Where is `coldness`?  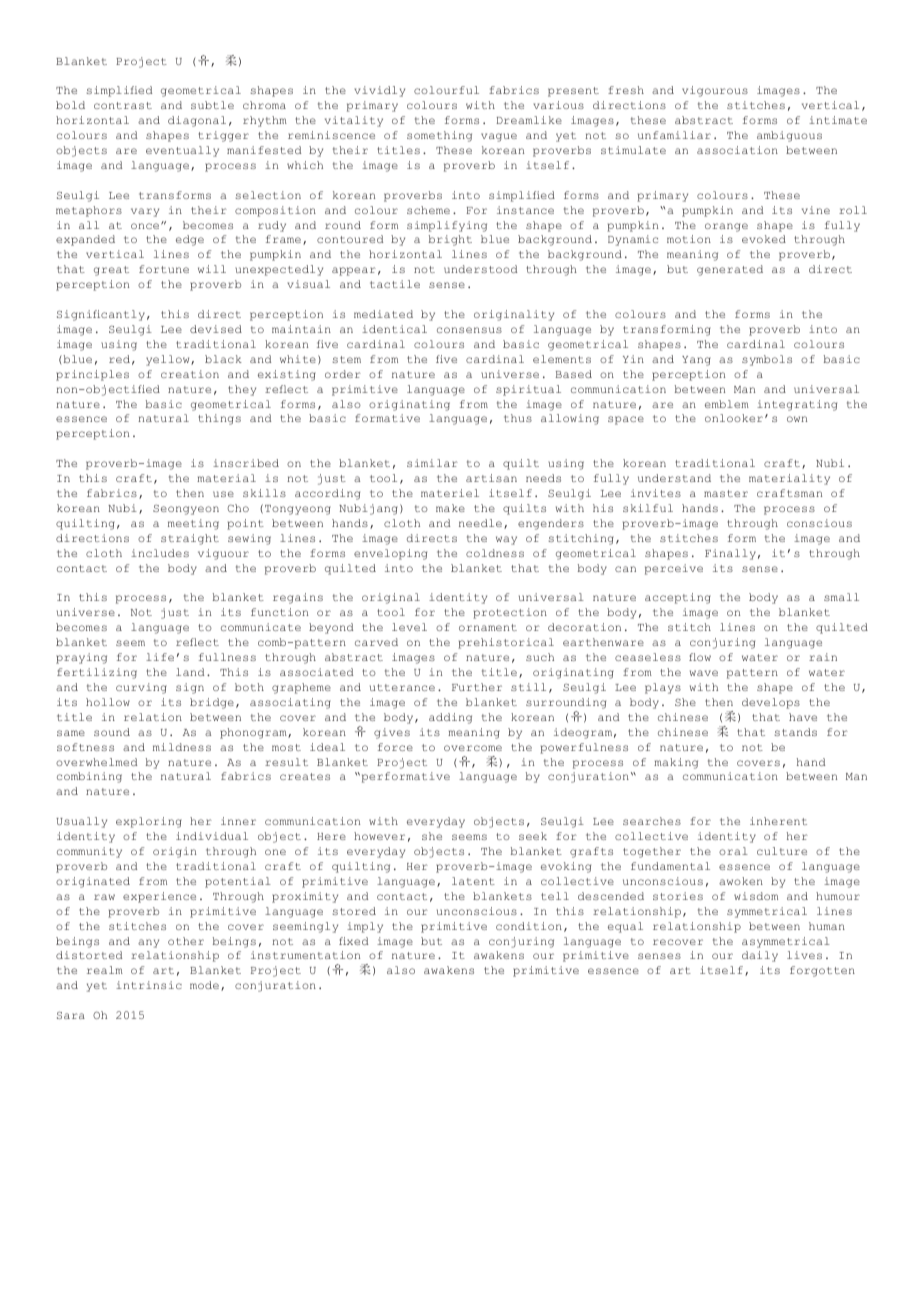 coldness is located at coordinates (495, 553).
